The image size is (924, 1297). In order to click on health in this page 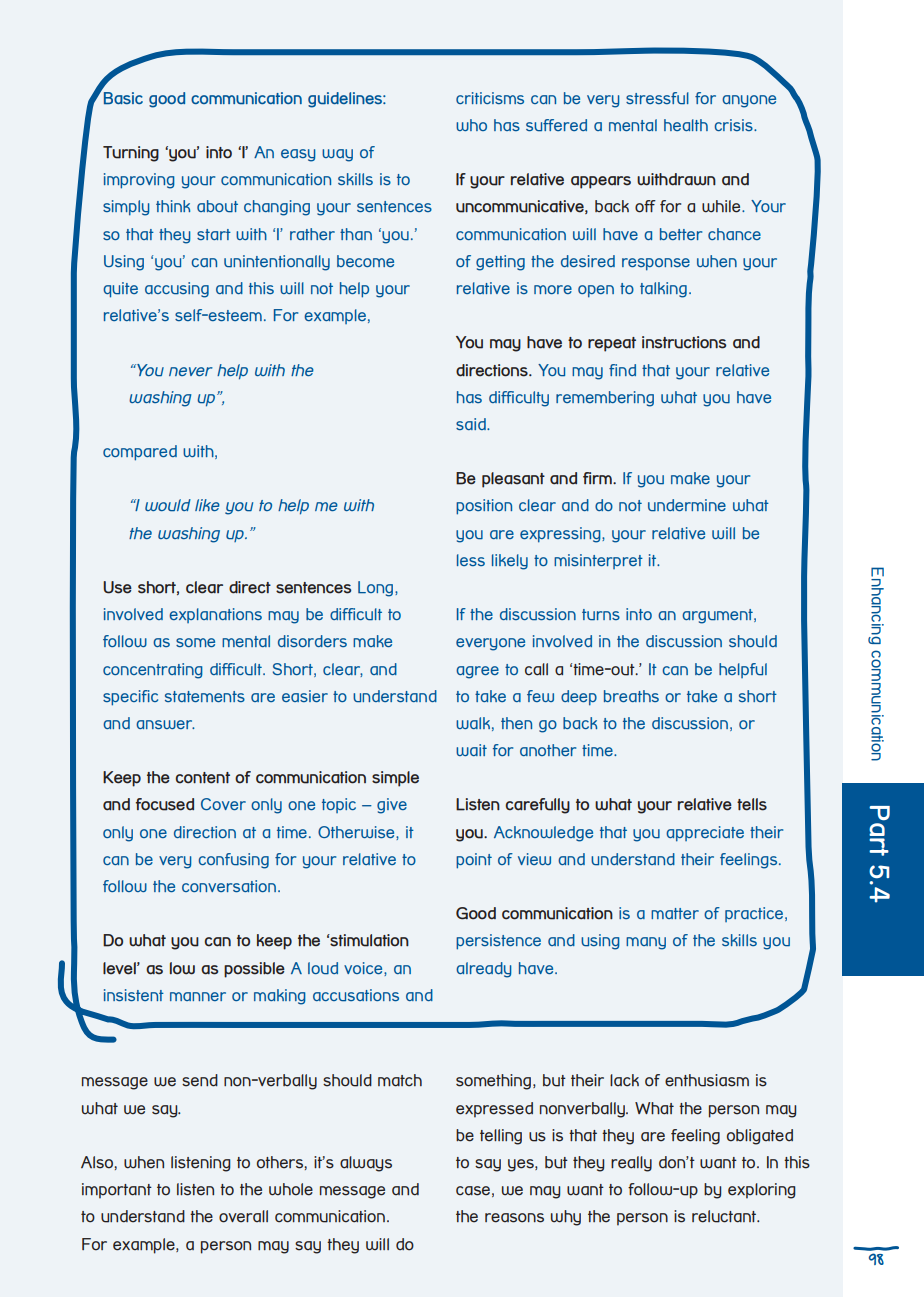, I will do `click(686, 125)`.
